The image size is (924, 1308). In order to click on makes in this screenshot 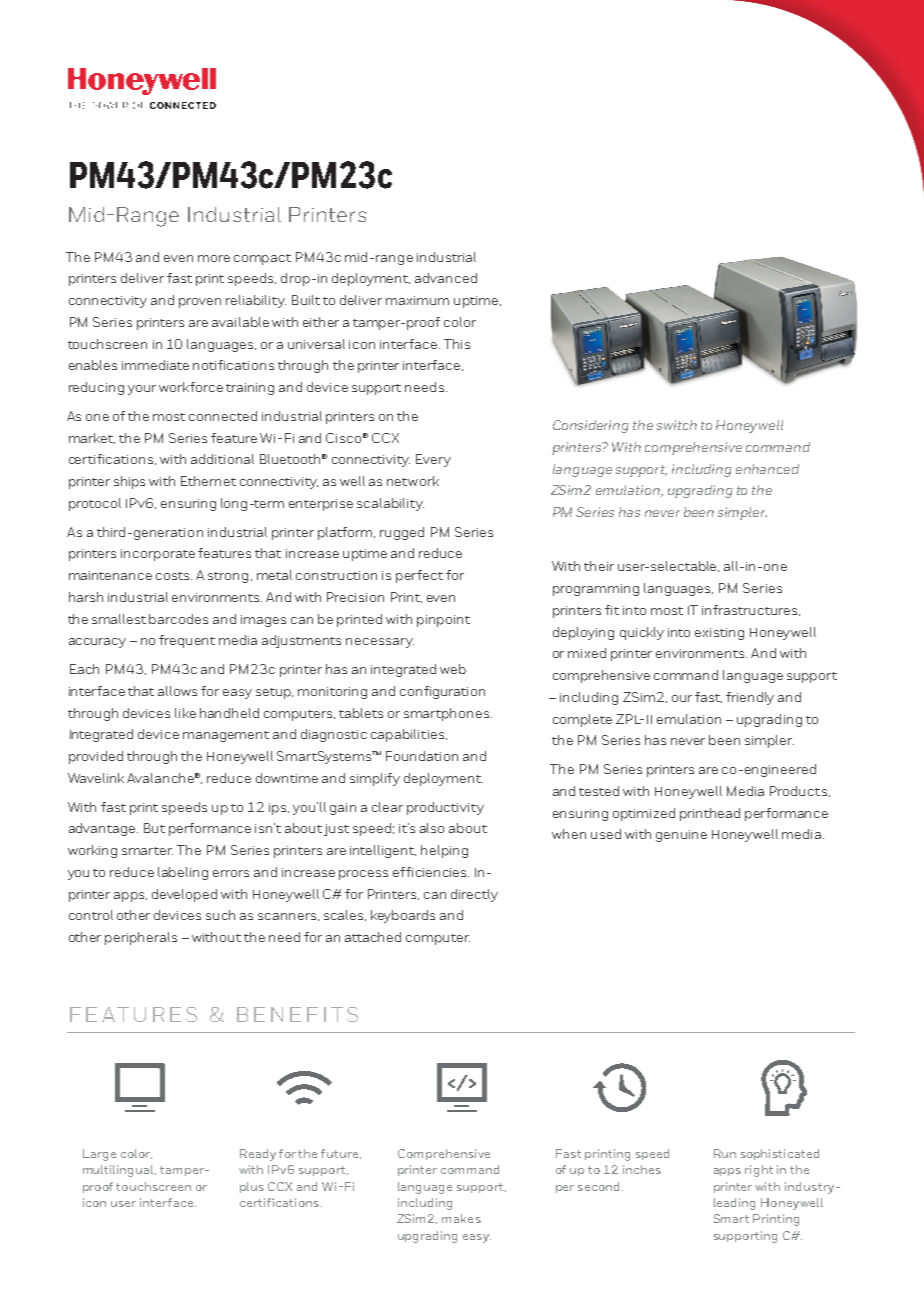, I will do `click(461, 1218)`.
